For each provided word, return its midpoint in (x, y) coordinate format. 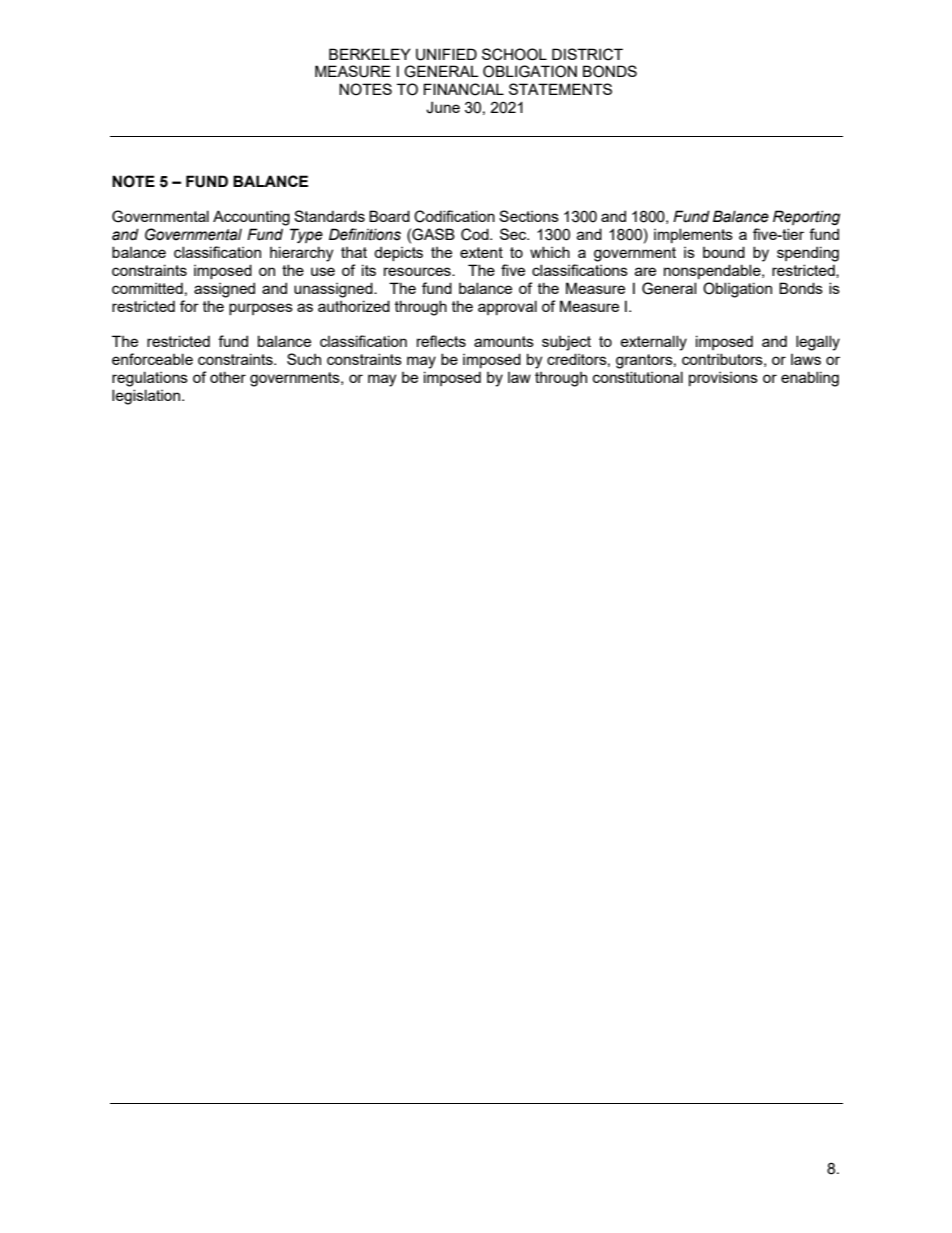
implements (693, 235)
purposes (261, 309)
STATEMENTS (560, 89)
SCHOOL (514, 54)
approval (507, 307)
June (443, 107)
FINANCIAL (464, 89)
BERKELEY (370, 54)
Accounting (251, 218)
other (228, 377)
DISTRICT (587, 54)
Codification (454, 216)
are (645, 271)
